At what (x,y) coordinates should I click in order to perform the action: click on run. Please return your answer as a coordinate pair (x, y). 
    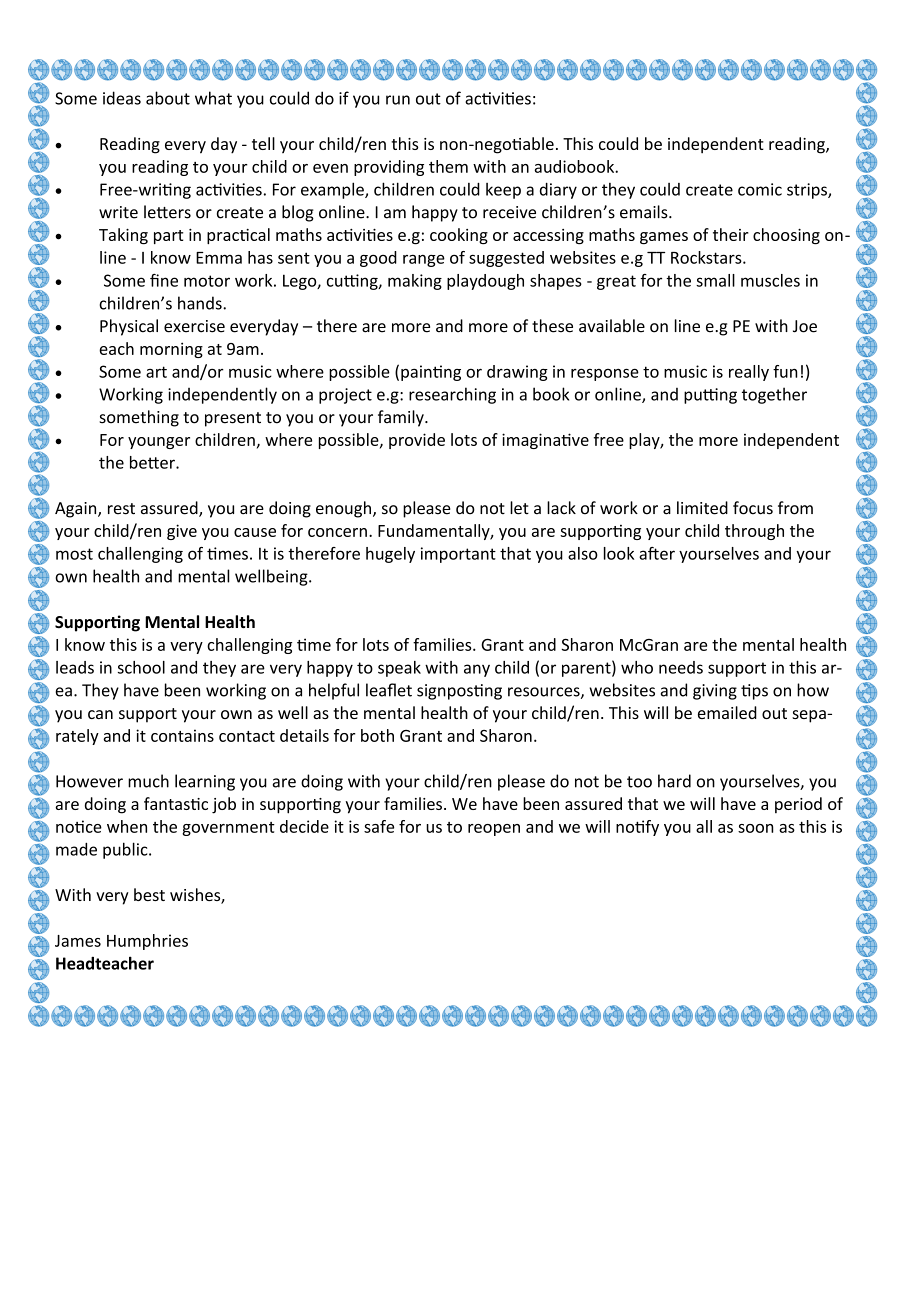
    Looking at the image, I should click on (398, 100).
